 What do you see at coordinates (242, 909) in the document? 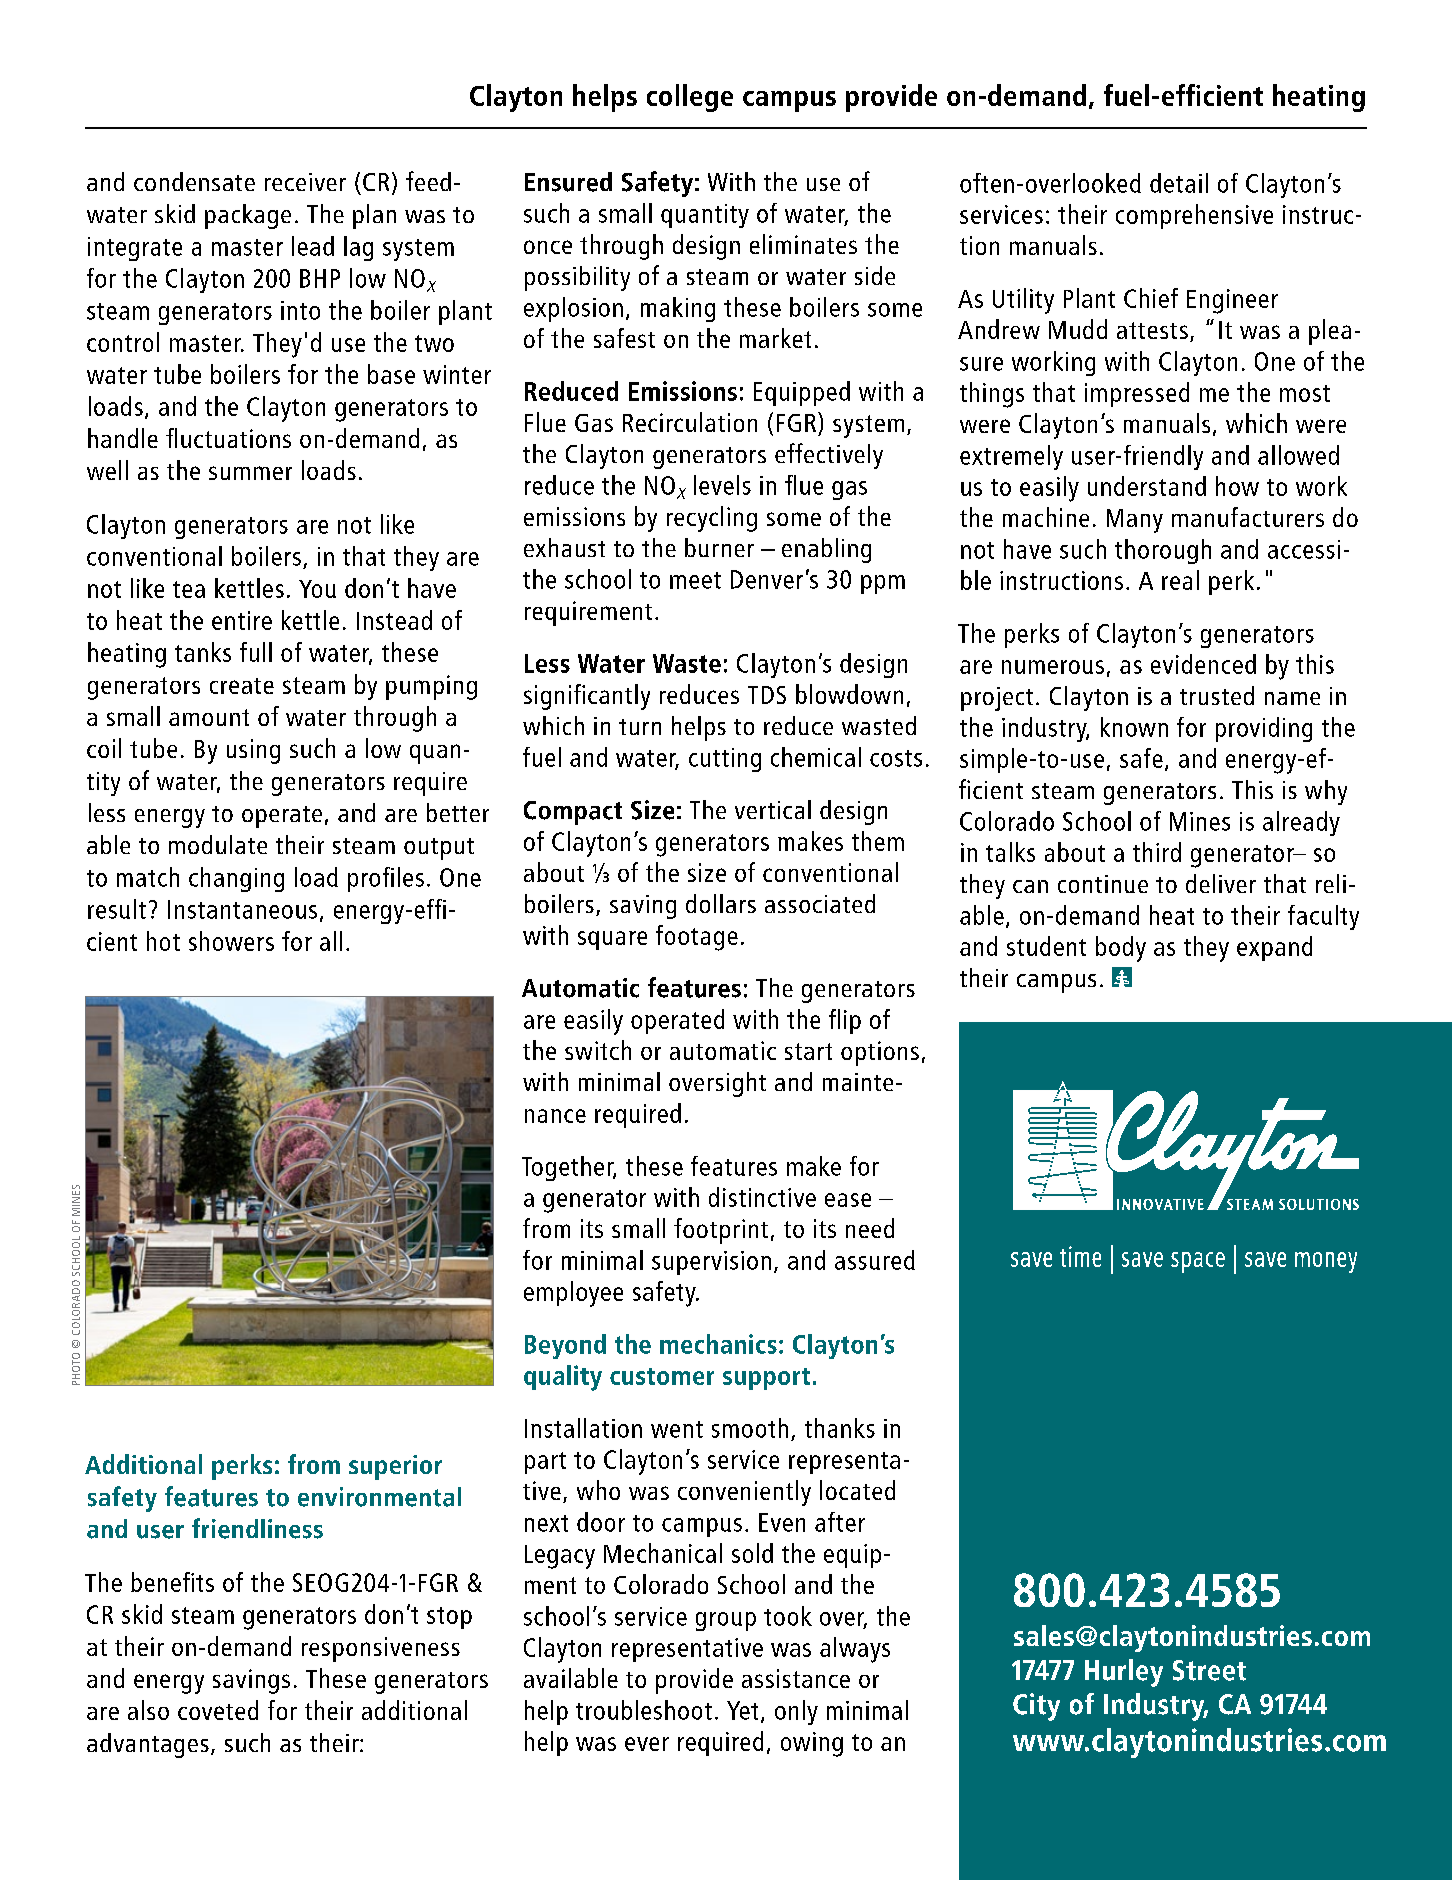
I see `Instantaneous` at bounding box center [242, 909].
